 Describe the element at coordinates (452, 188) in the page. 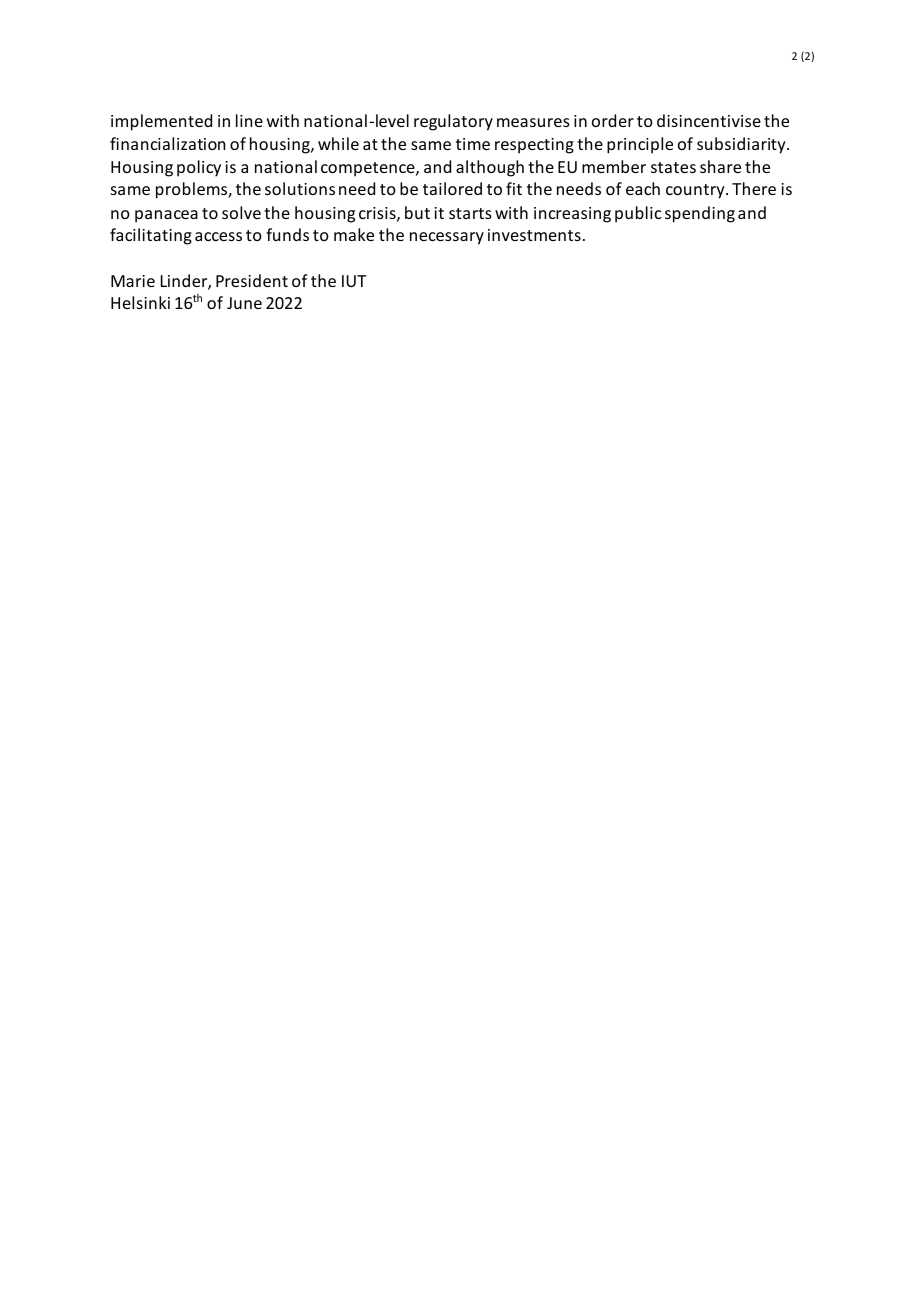

I see `tailored` at that location.
